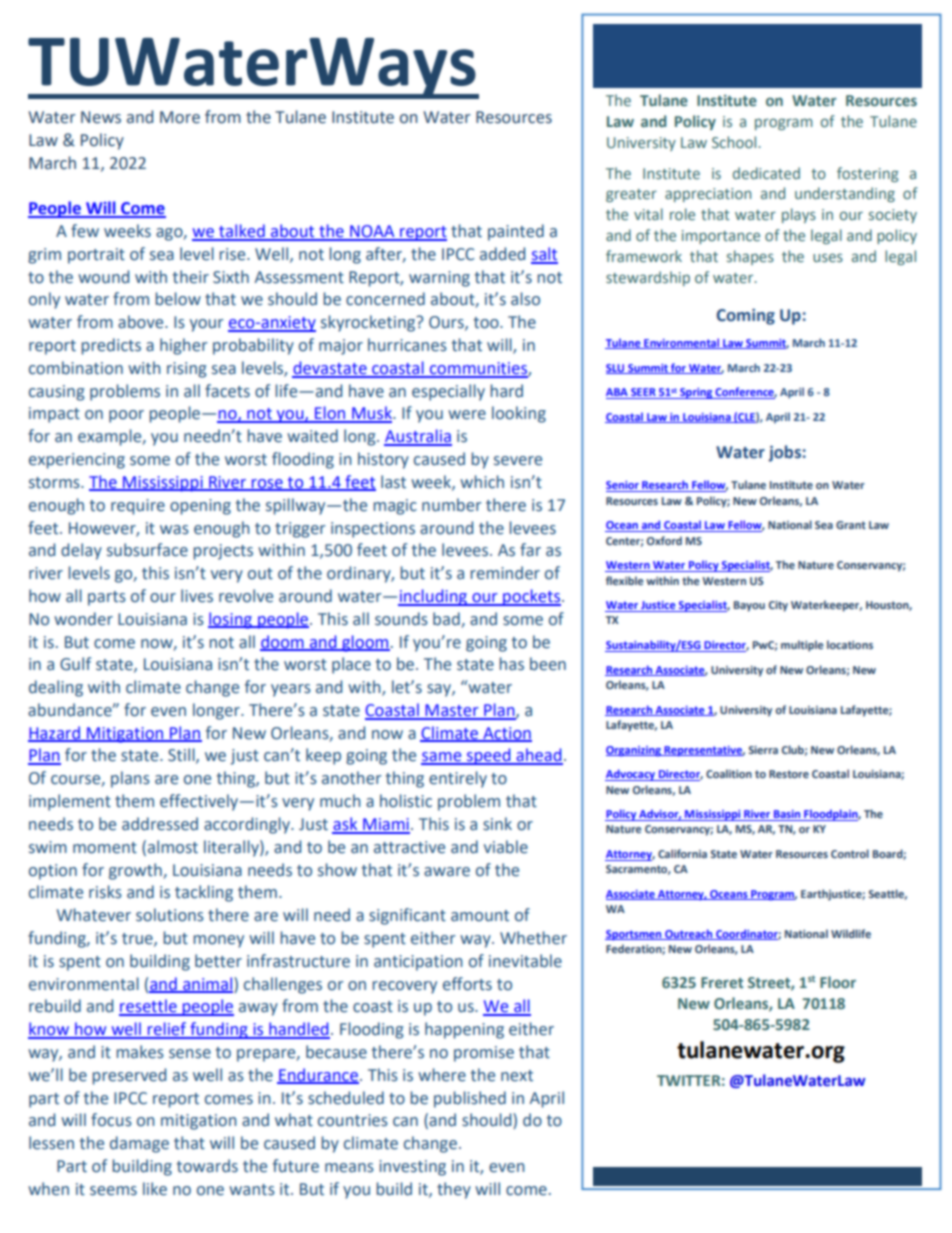 Image resolution: width=952 pixels, height=1233 pixels. What do you see at coordinates (516, 232) in the document?
I see `painted` at bounding box center [516, 232].
